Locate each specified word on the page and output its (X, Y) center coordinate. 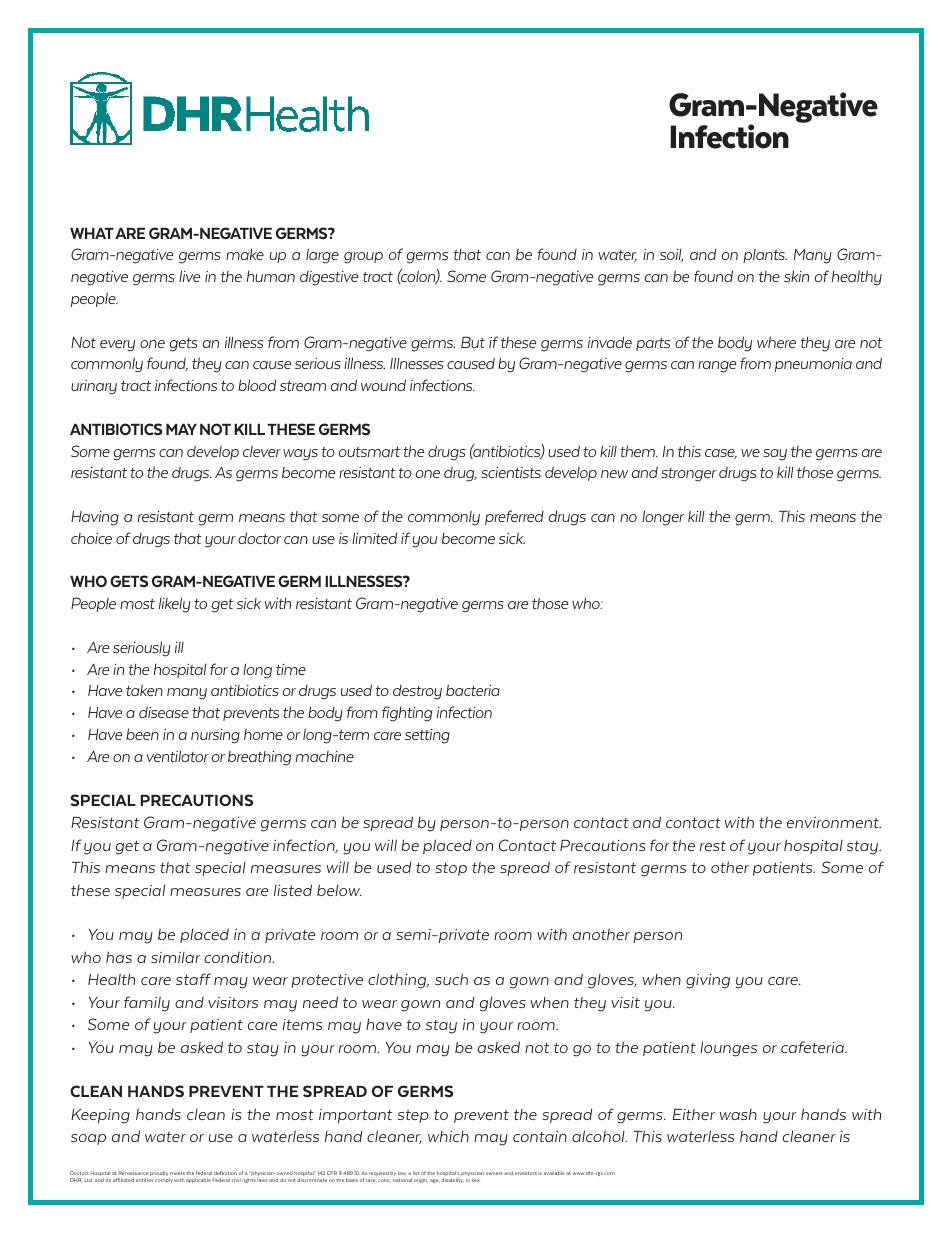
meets (177, 1173)
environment (834, 822)
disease (164, 712)
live (189, 276)
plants (765, 256)
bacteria (473, 690)
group (363, 258)
